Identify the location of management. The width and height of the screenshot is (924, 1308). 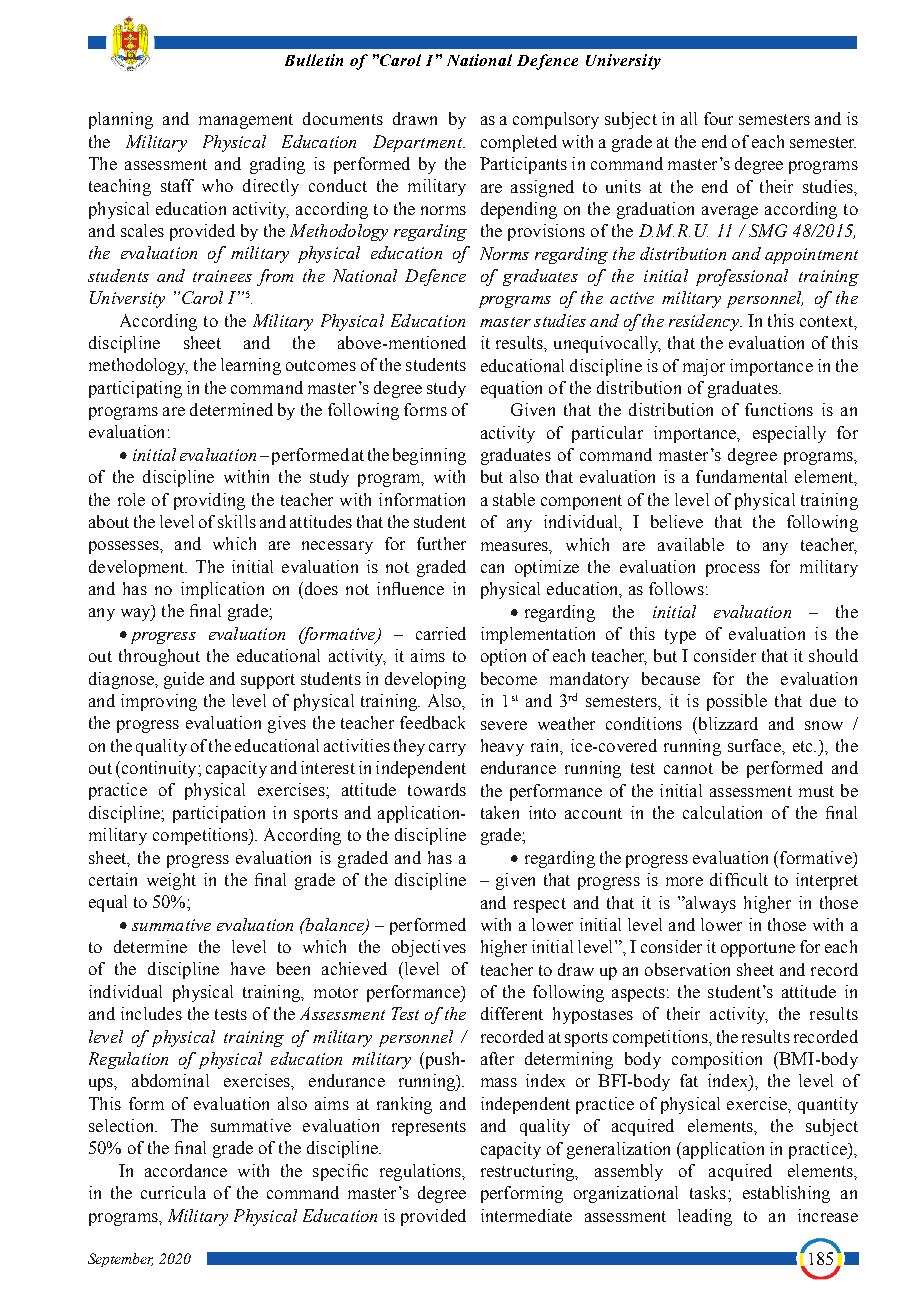
(246, 121).
